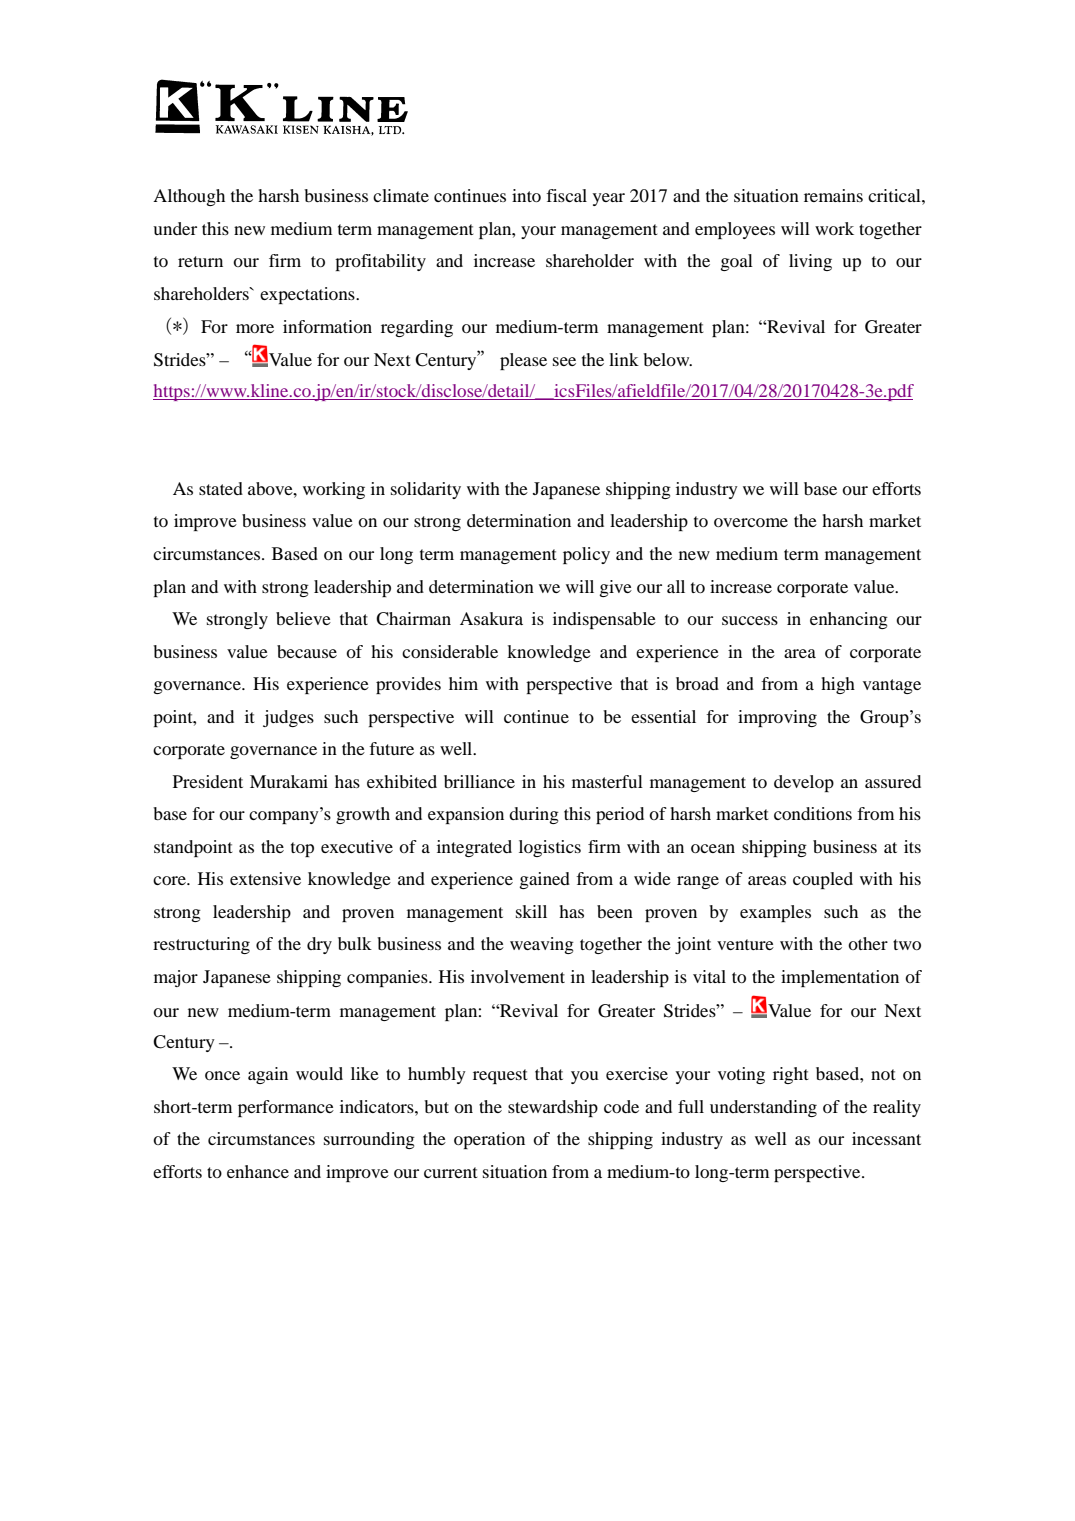 Image resolution: width=1075 pixels, height=1521 pixels. What do you see at coordinates (886, 1138) in the screenshot?
I see `incessant` at bounding box center [886, 1138].
